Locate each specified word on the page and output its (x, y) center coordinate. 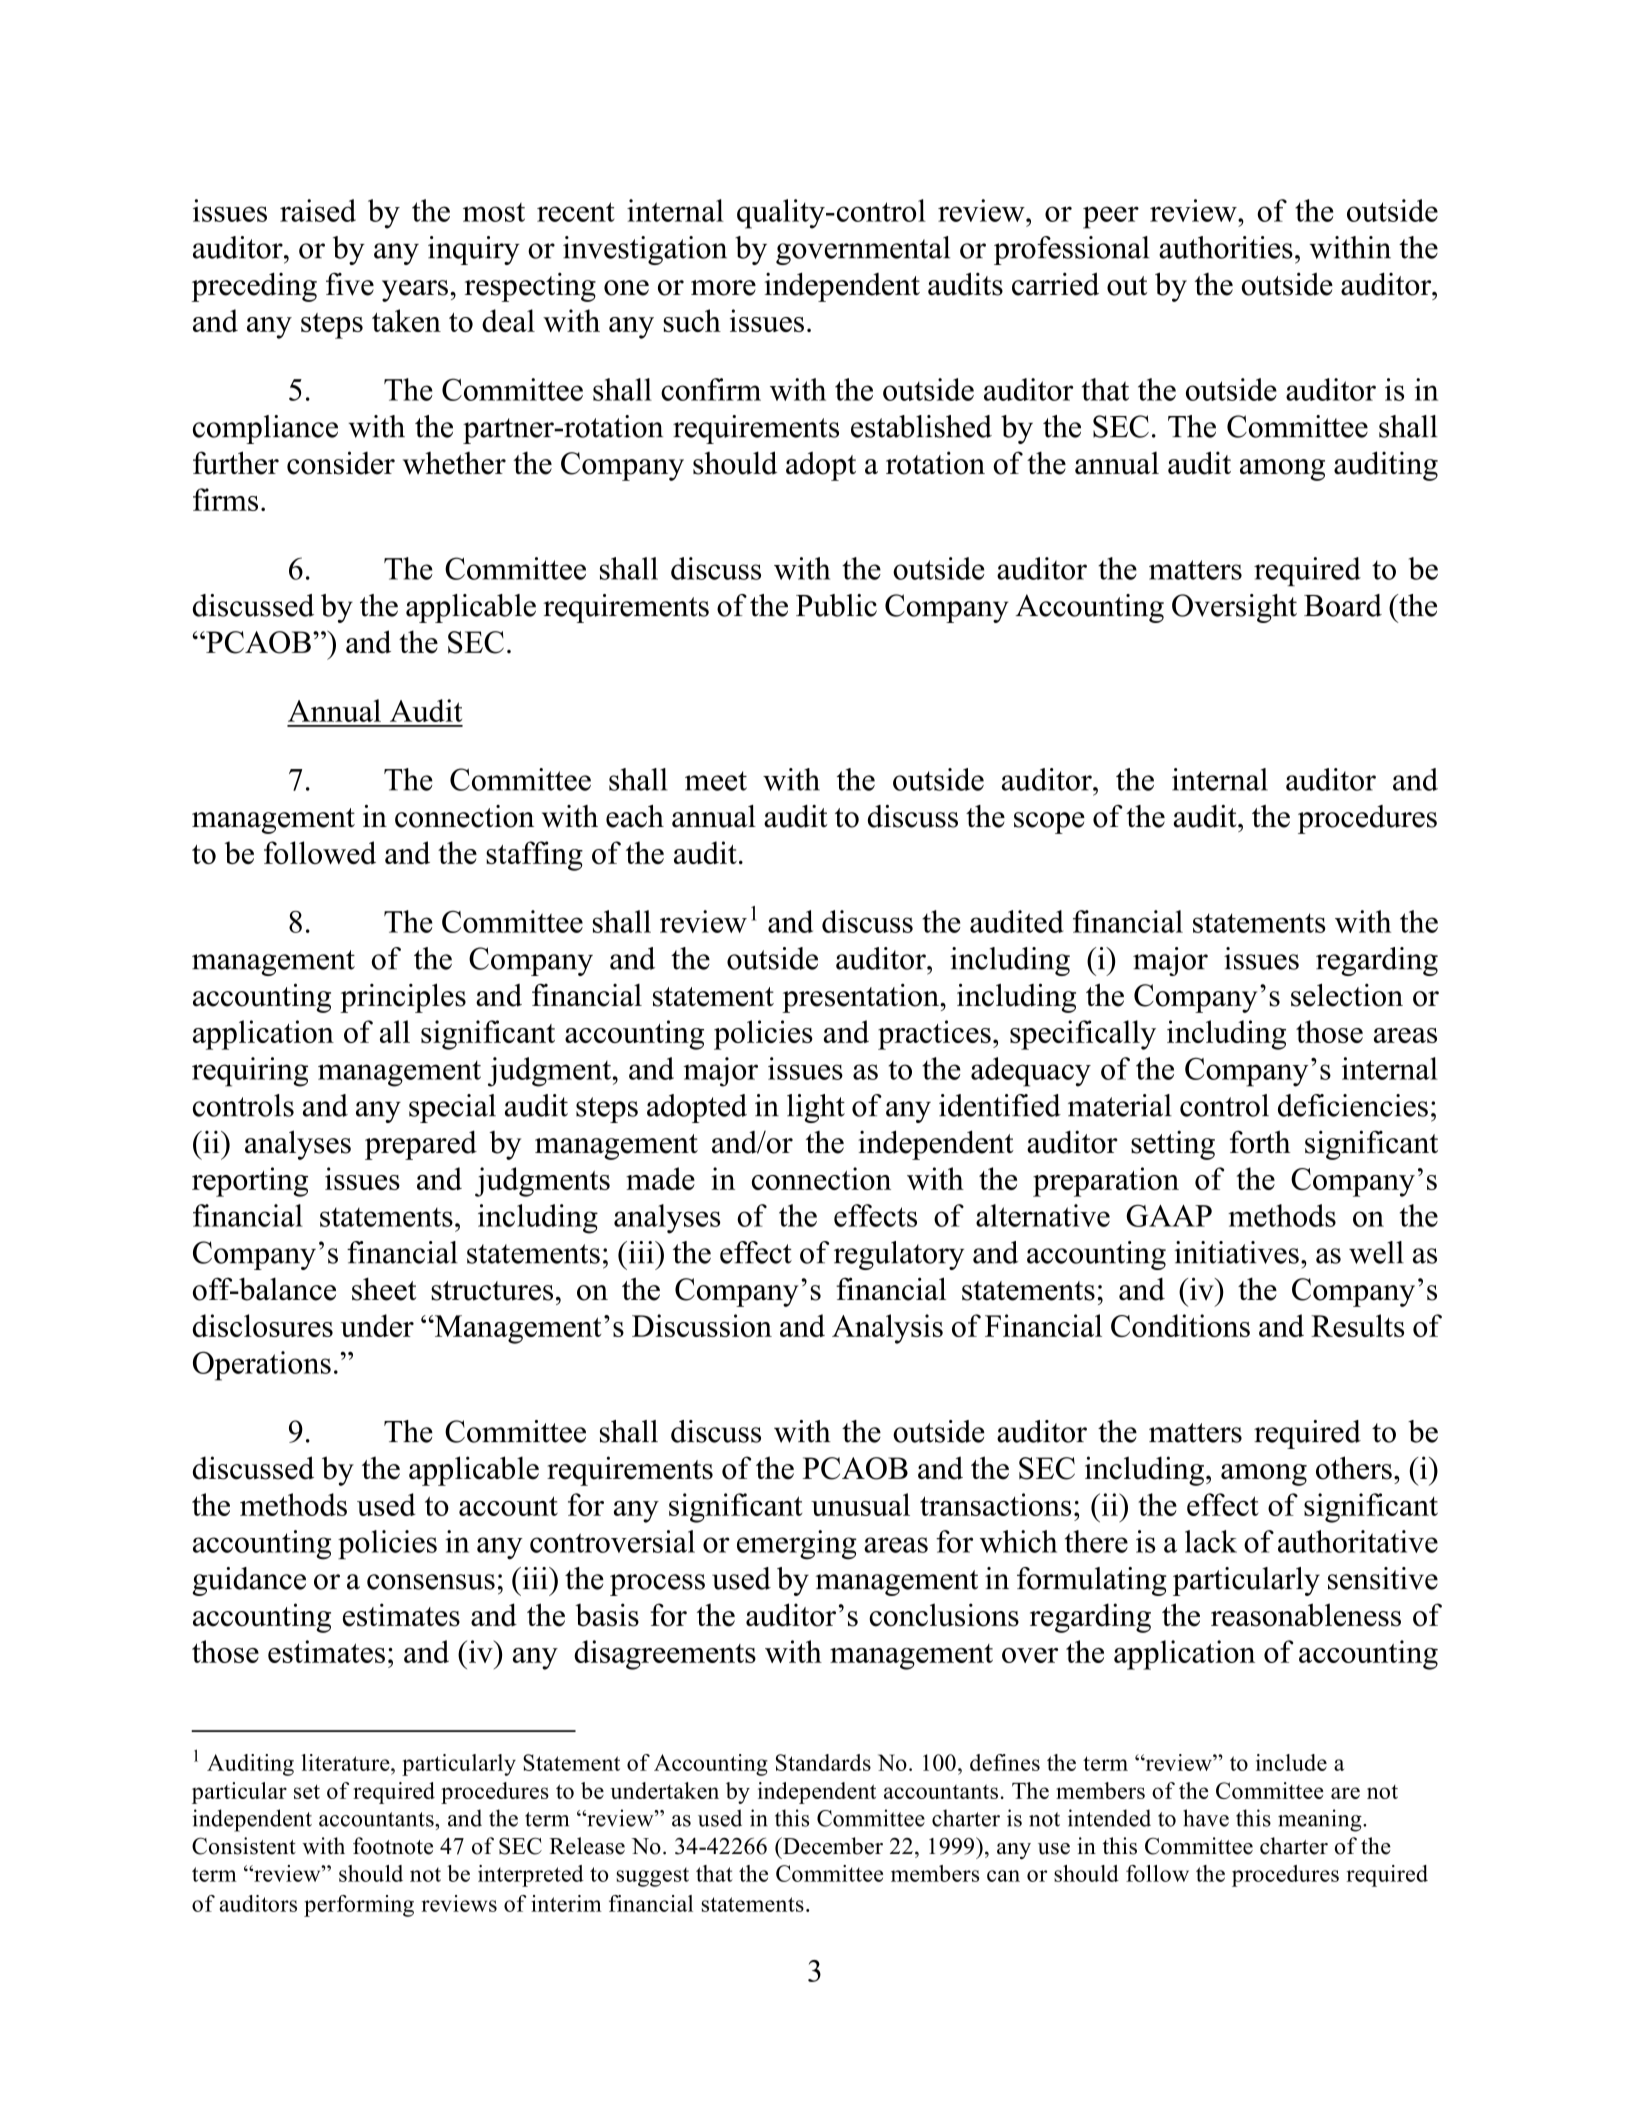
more (723, 288)
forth (1260, 1142)
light (816, 1108)
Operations (262, 1366)
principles (403, 998)
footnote (393, 1846)
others (1354, 1468)
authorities (1226, 247)
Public (836, 605)
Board (1343, 605)
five (350, 284)
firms (225, 499)
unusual (860, 1504)
